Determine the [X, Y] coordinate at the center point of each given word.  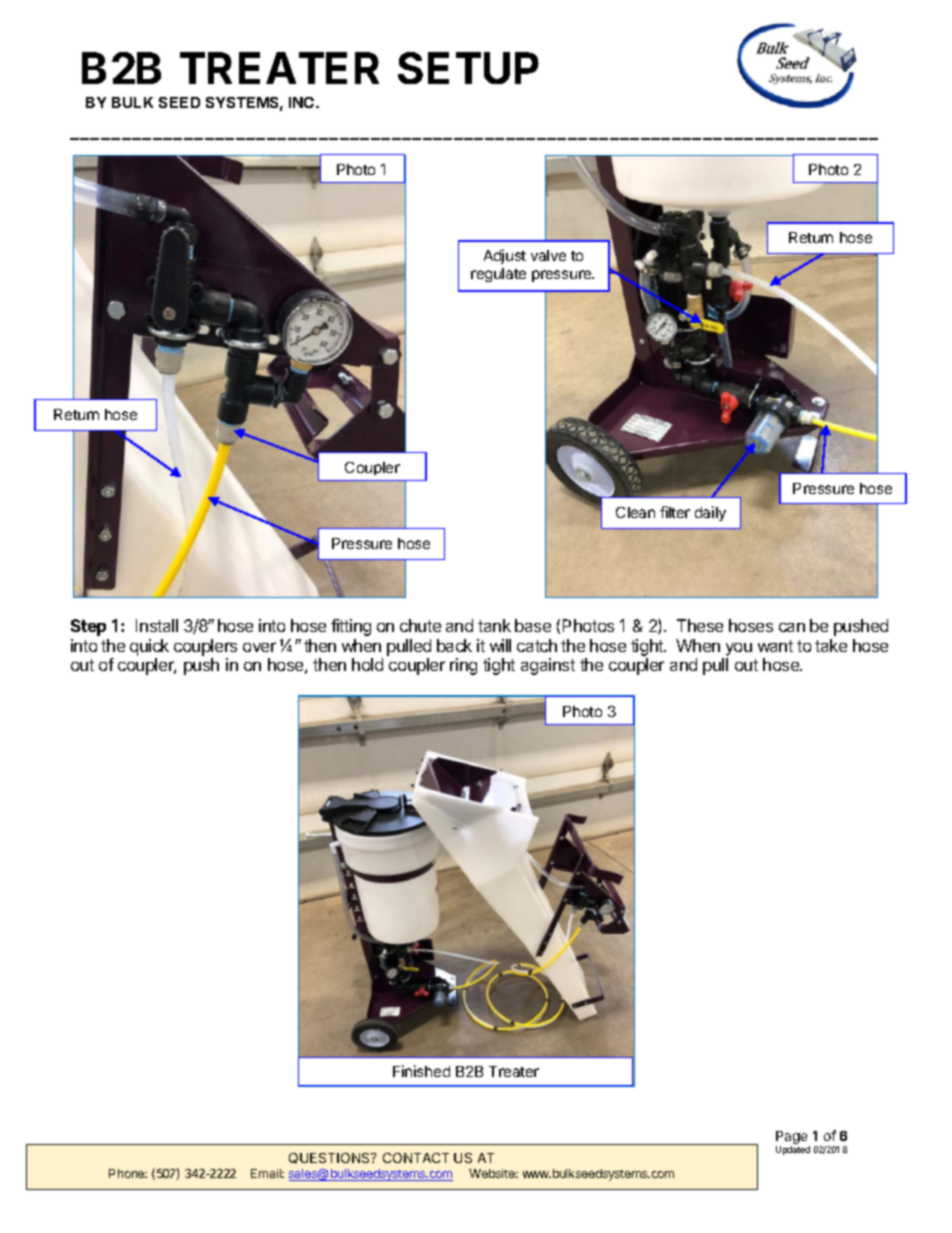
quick [149, 647]
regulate [498, 275]
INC [303, 102]
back [454, 645]
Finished [421, 1071]
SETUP [468, 68]
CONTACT [416, 1158]
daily [710, 513]
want [775, 646]
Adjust [505, 256]
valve [548, 255]
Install [157, 625]
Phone [128, 1173]
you [739, 649]
